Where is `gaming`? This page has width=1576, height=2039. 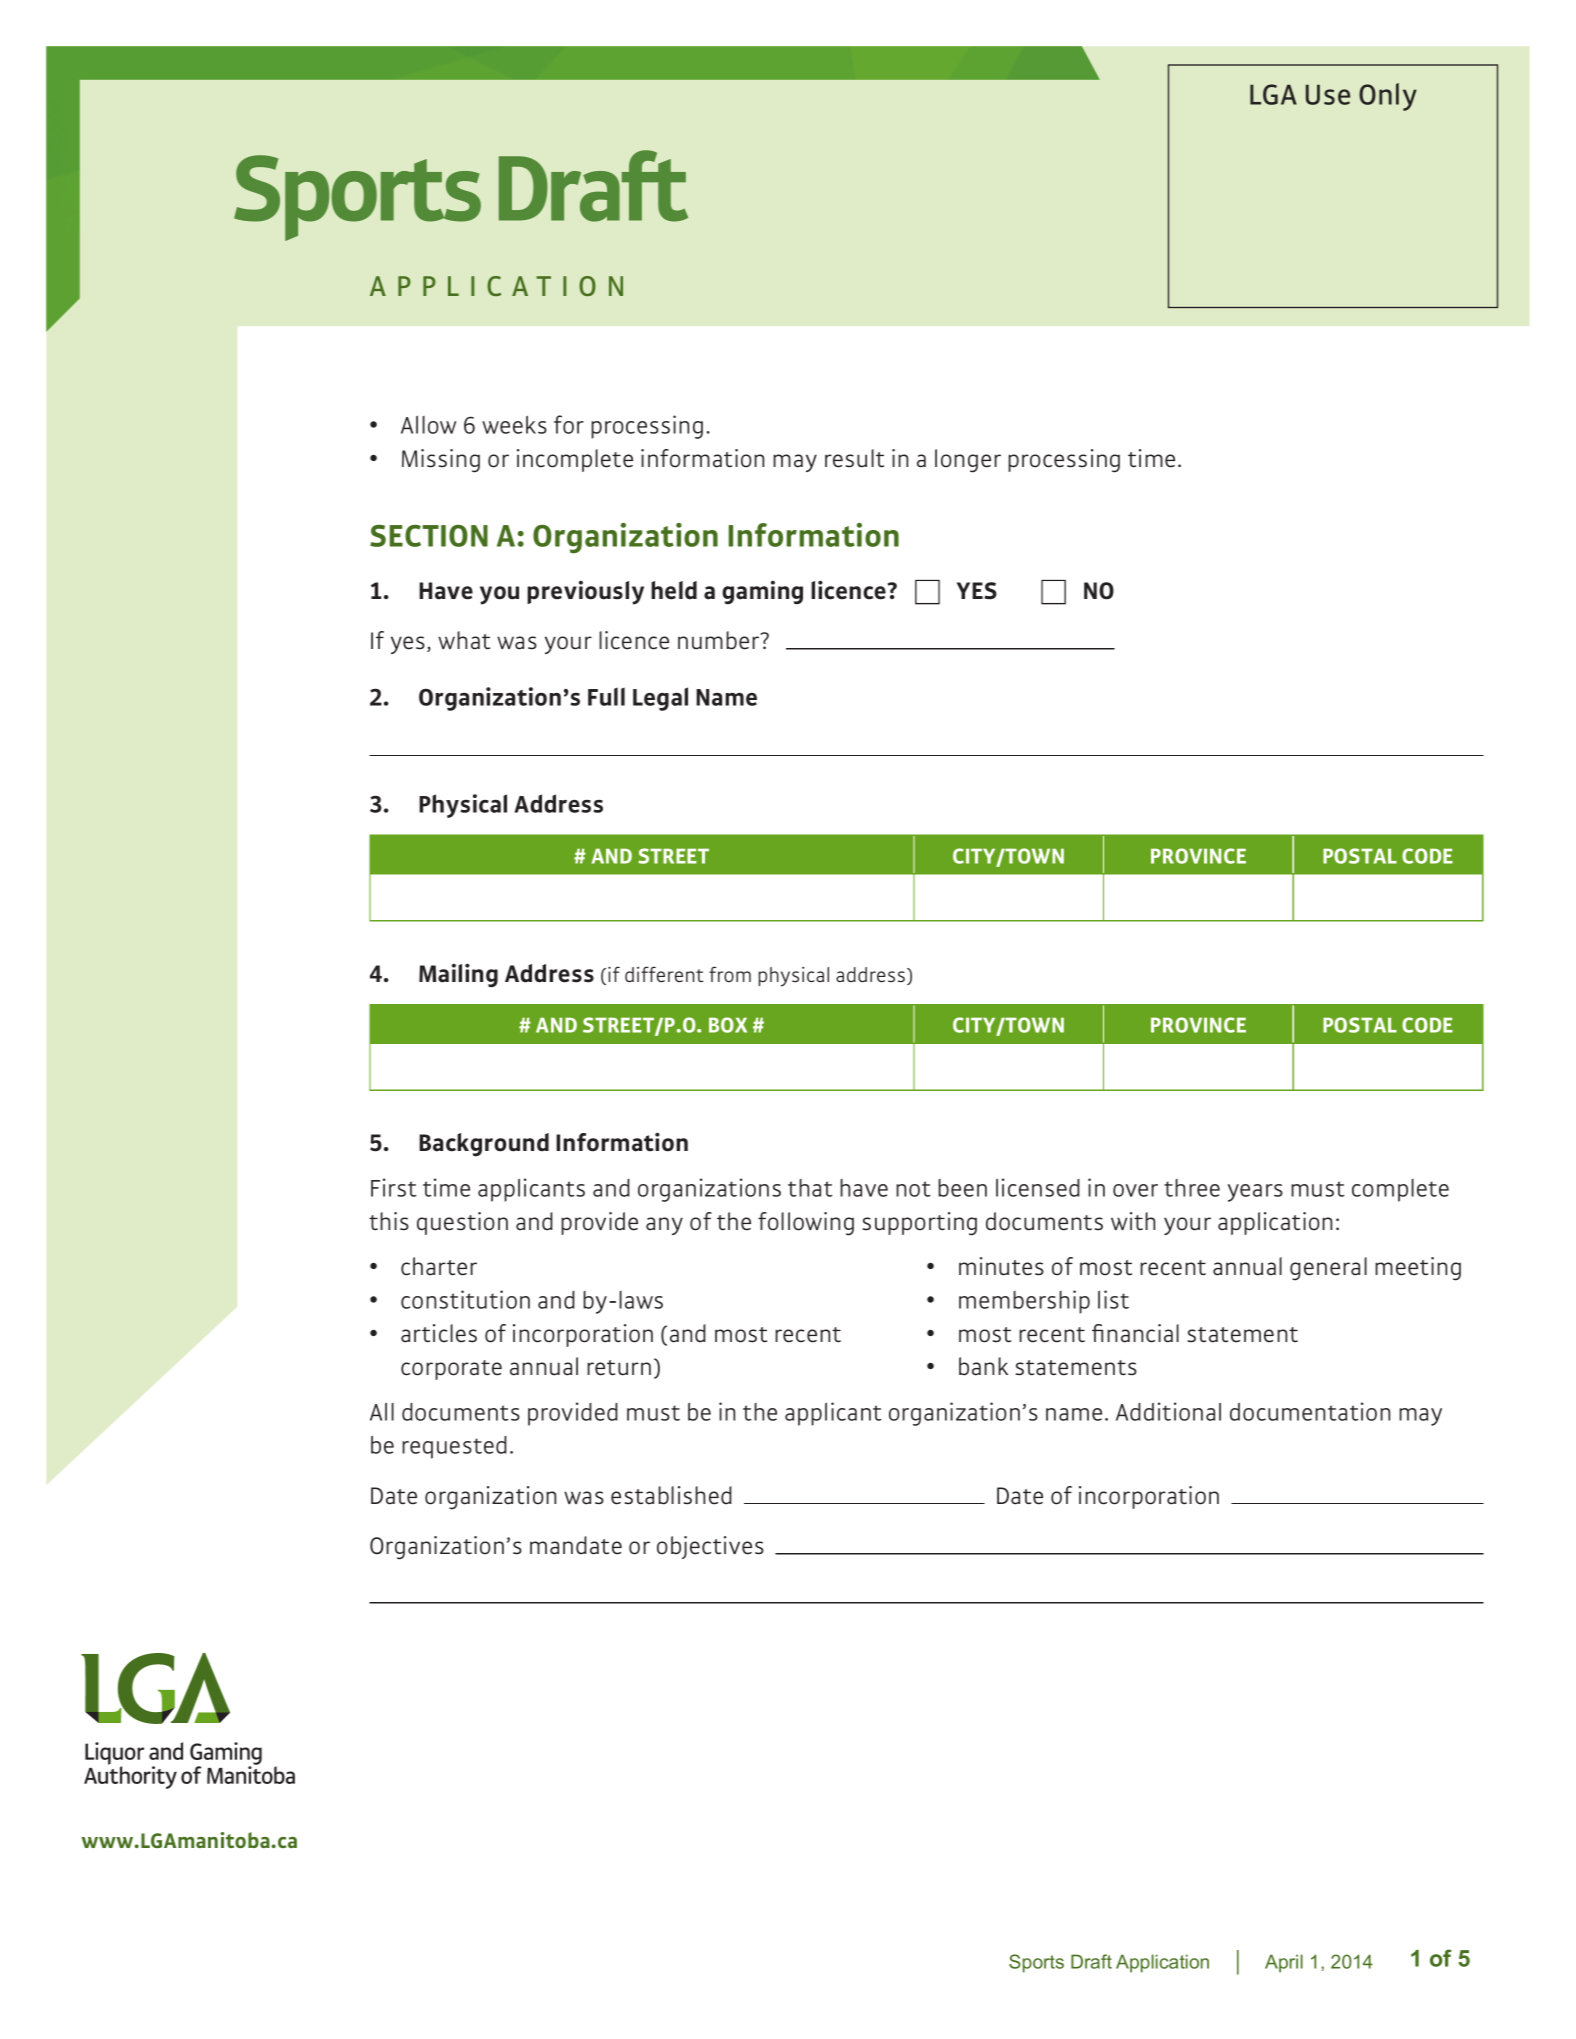
gaming is located at coordinates (762, 592).
